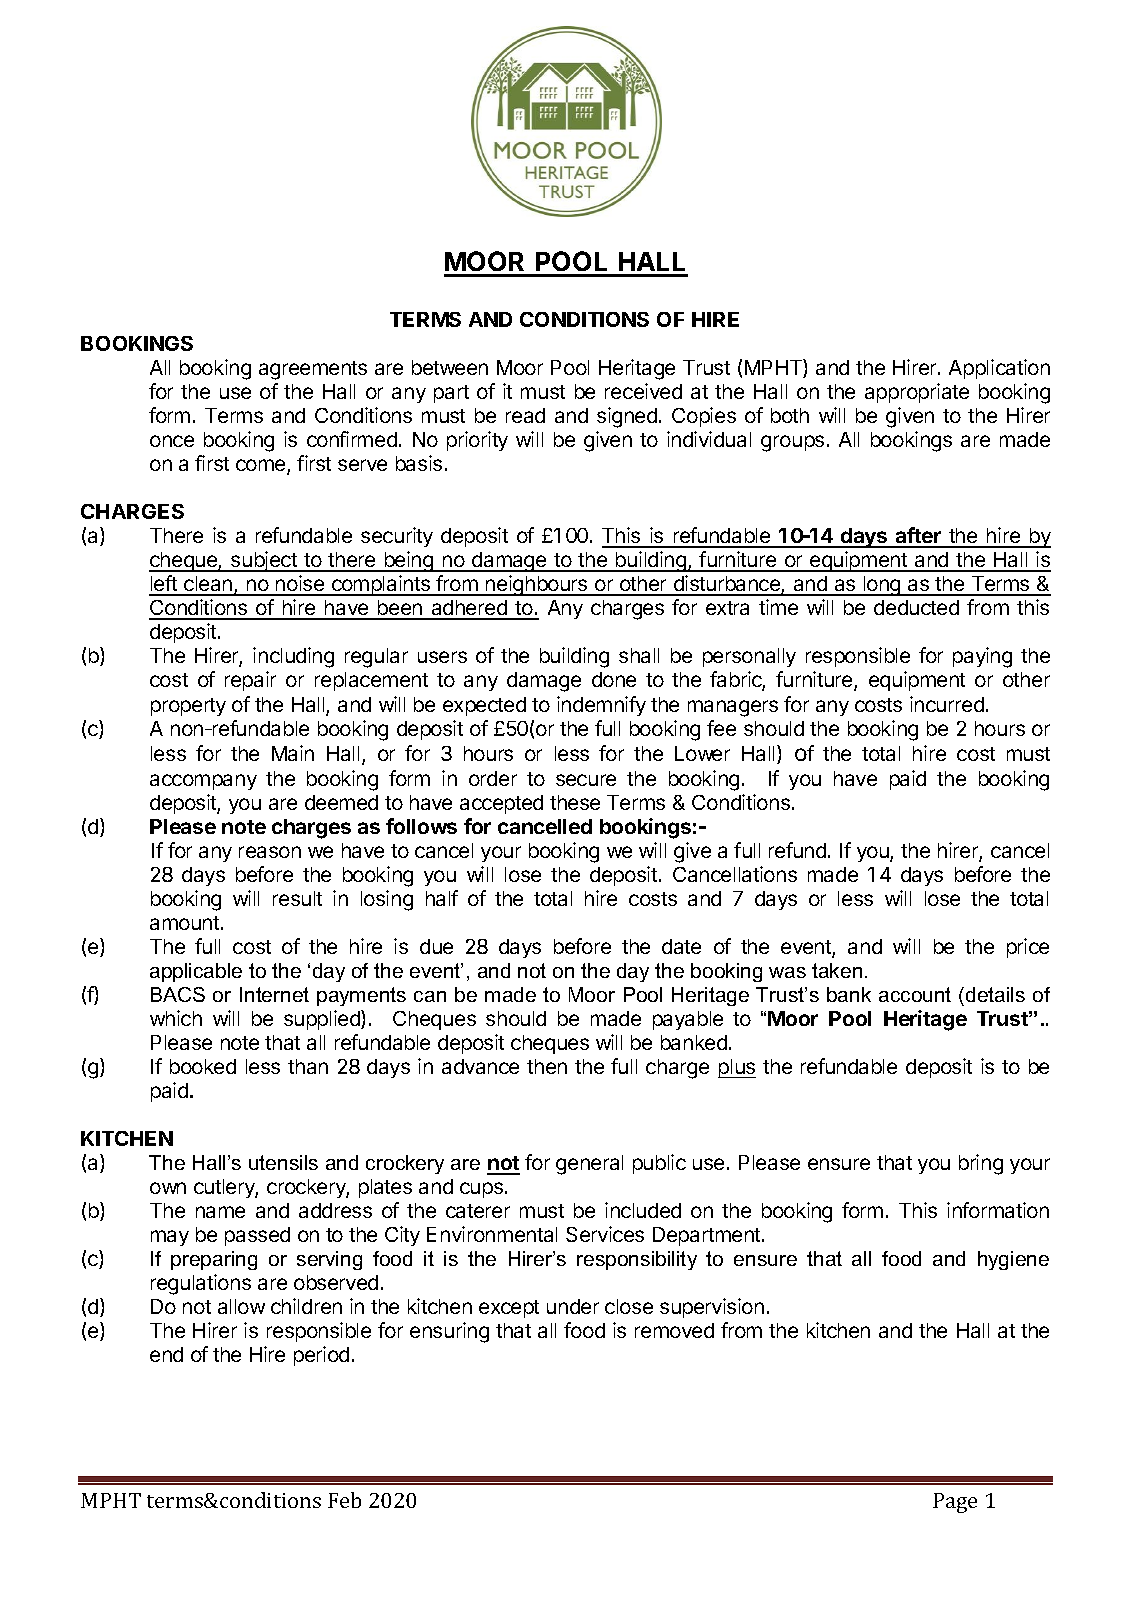 The width and height of the screenshot is (1131, 1599). What do you see at coordinates (300, 585) in the screenshot?
I see `noise` at bounding box center [300, 585].
